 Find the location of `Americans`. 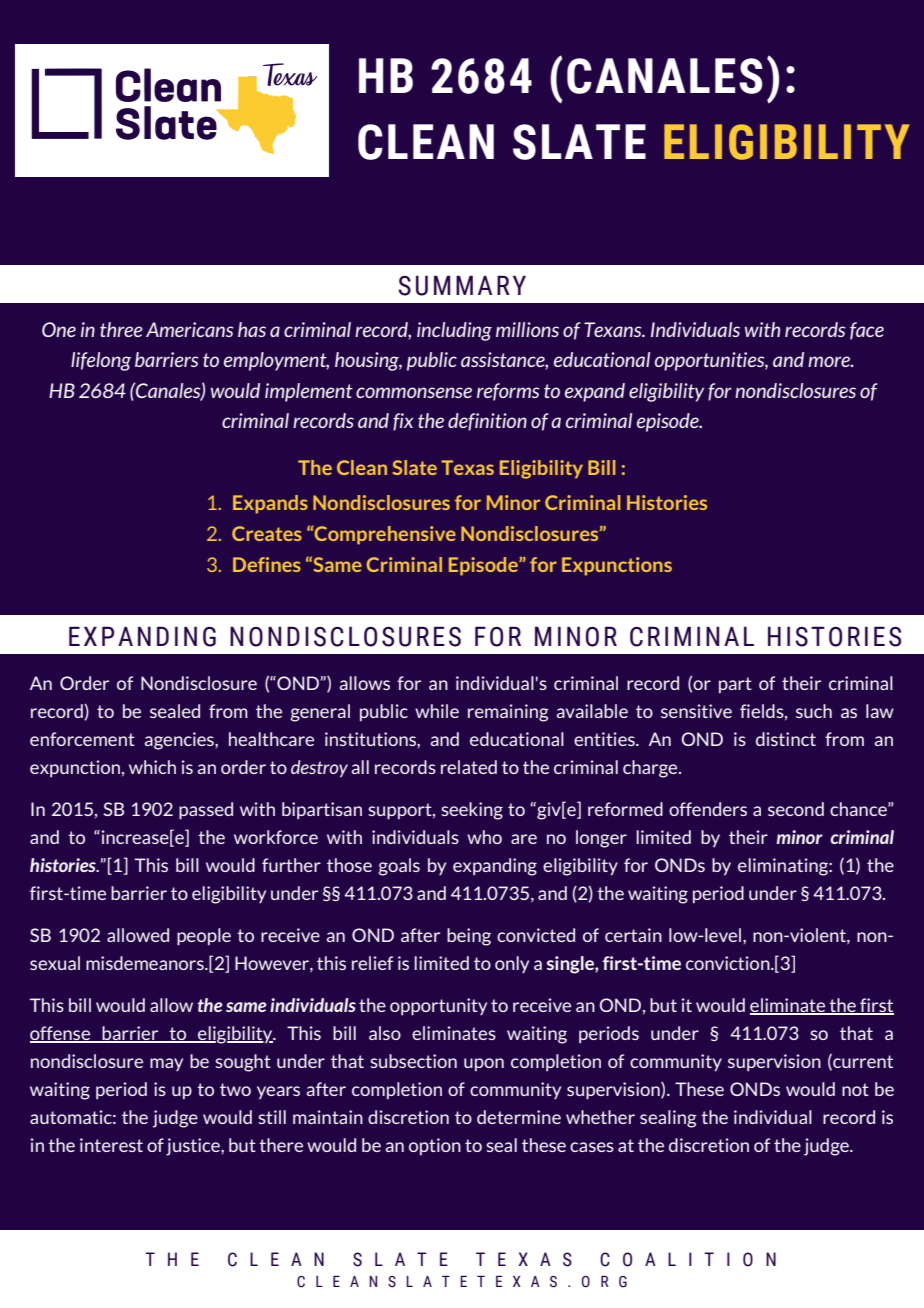

Americans is located at coordinates (190, 329).
